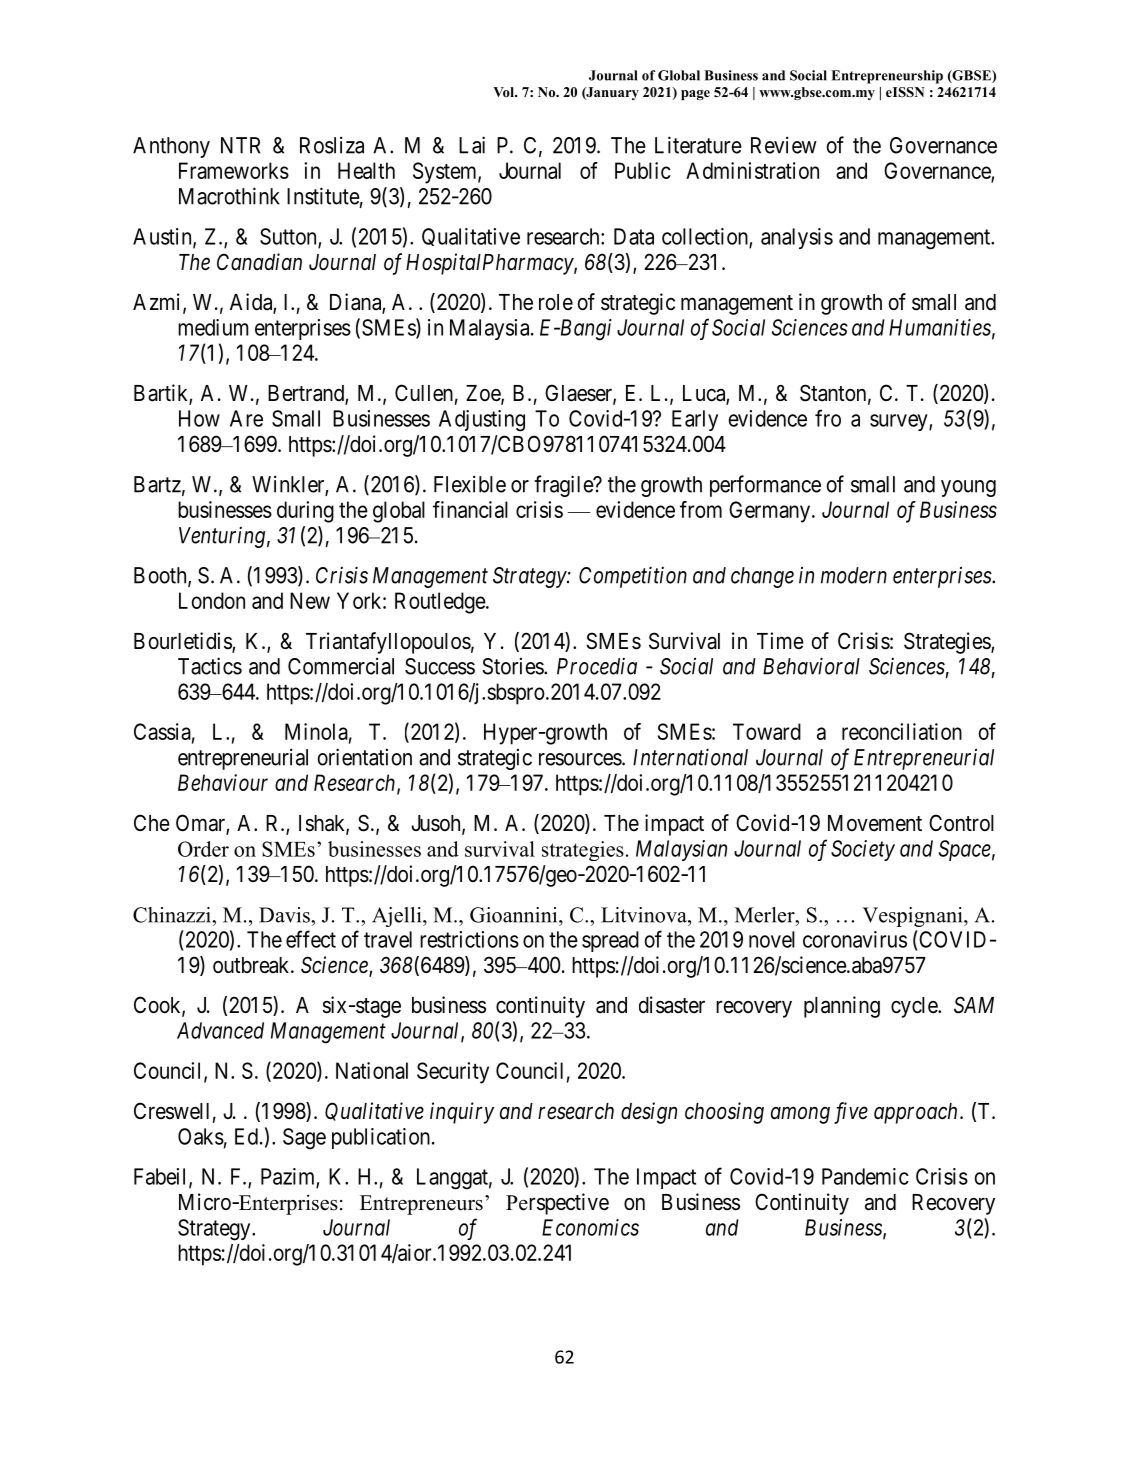 Image resolution: width=1129 pixels, height=1460 pixels. I want to click on Review, so click(784, 145).
